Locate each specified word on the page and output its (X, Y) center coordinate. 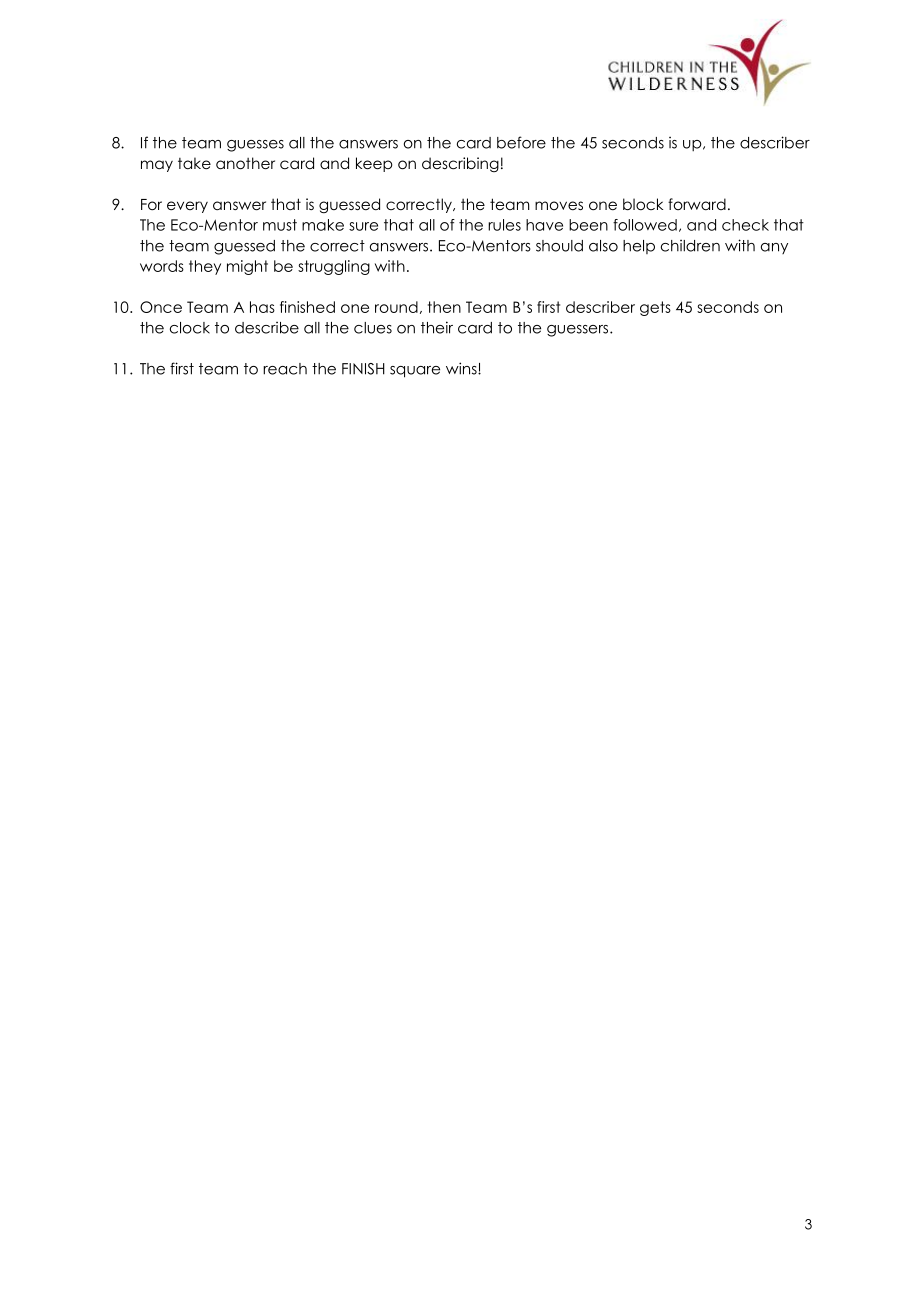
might (247, 267)
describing (460, 164)
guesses (255, 146)
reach (285, 369)
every (187, 207)
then (444, 307)
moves (559, 205)
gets (655, 308)
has (262, 307)
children (690, 246)
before (521, 142)
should (559, 246)
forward (697, 204)
